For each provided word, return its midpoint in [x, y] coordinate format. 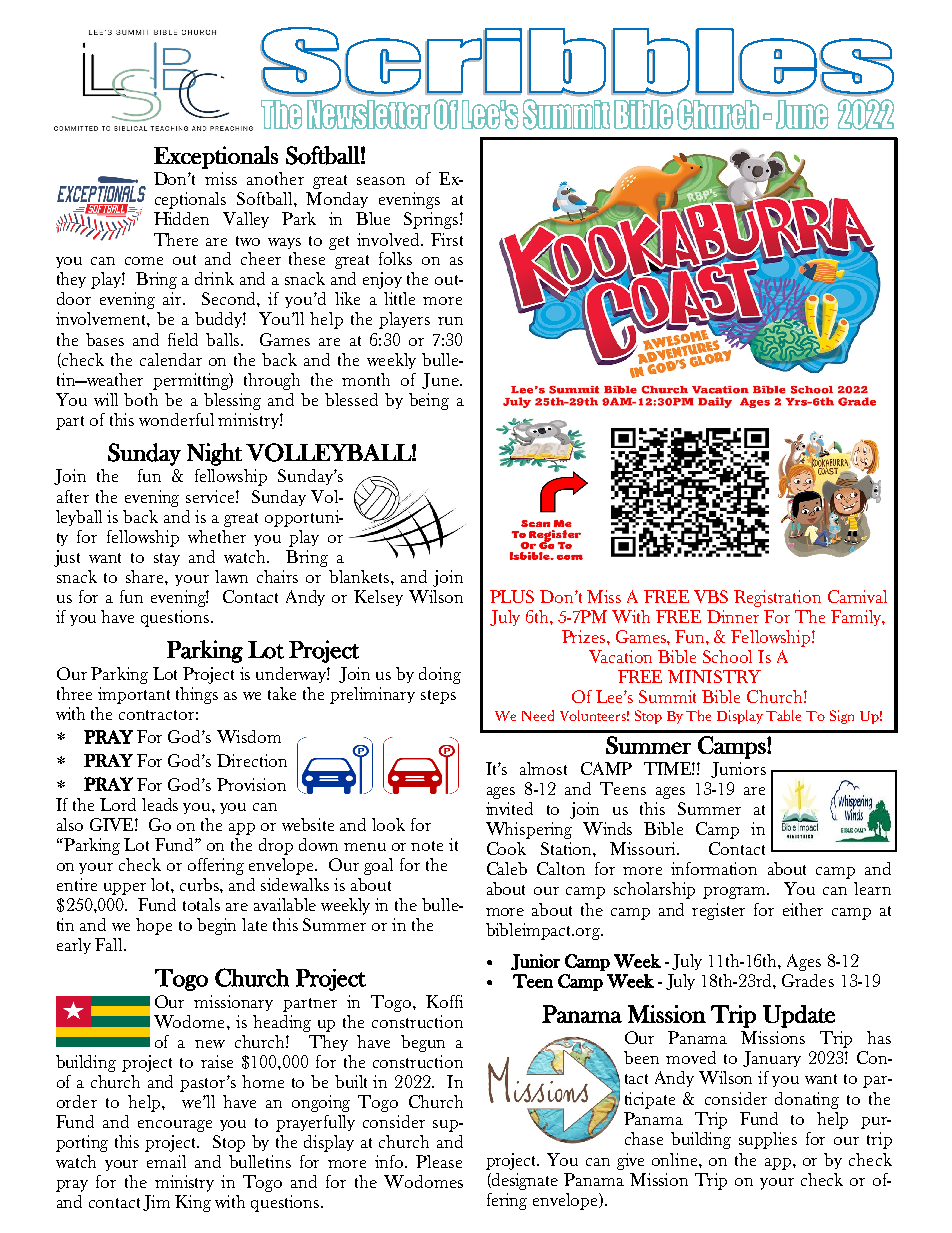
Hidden [181, 218]
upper [125, 889]
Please [439, 1161]
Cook [506, 848]
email [166, 1161]
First [447, 239]
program [736, 893]
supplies [768, 1140]
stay [167, 559]
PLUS [512, 596]
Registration [777, 598]
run [450, 321]
